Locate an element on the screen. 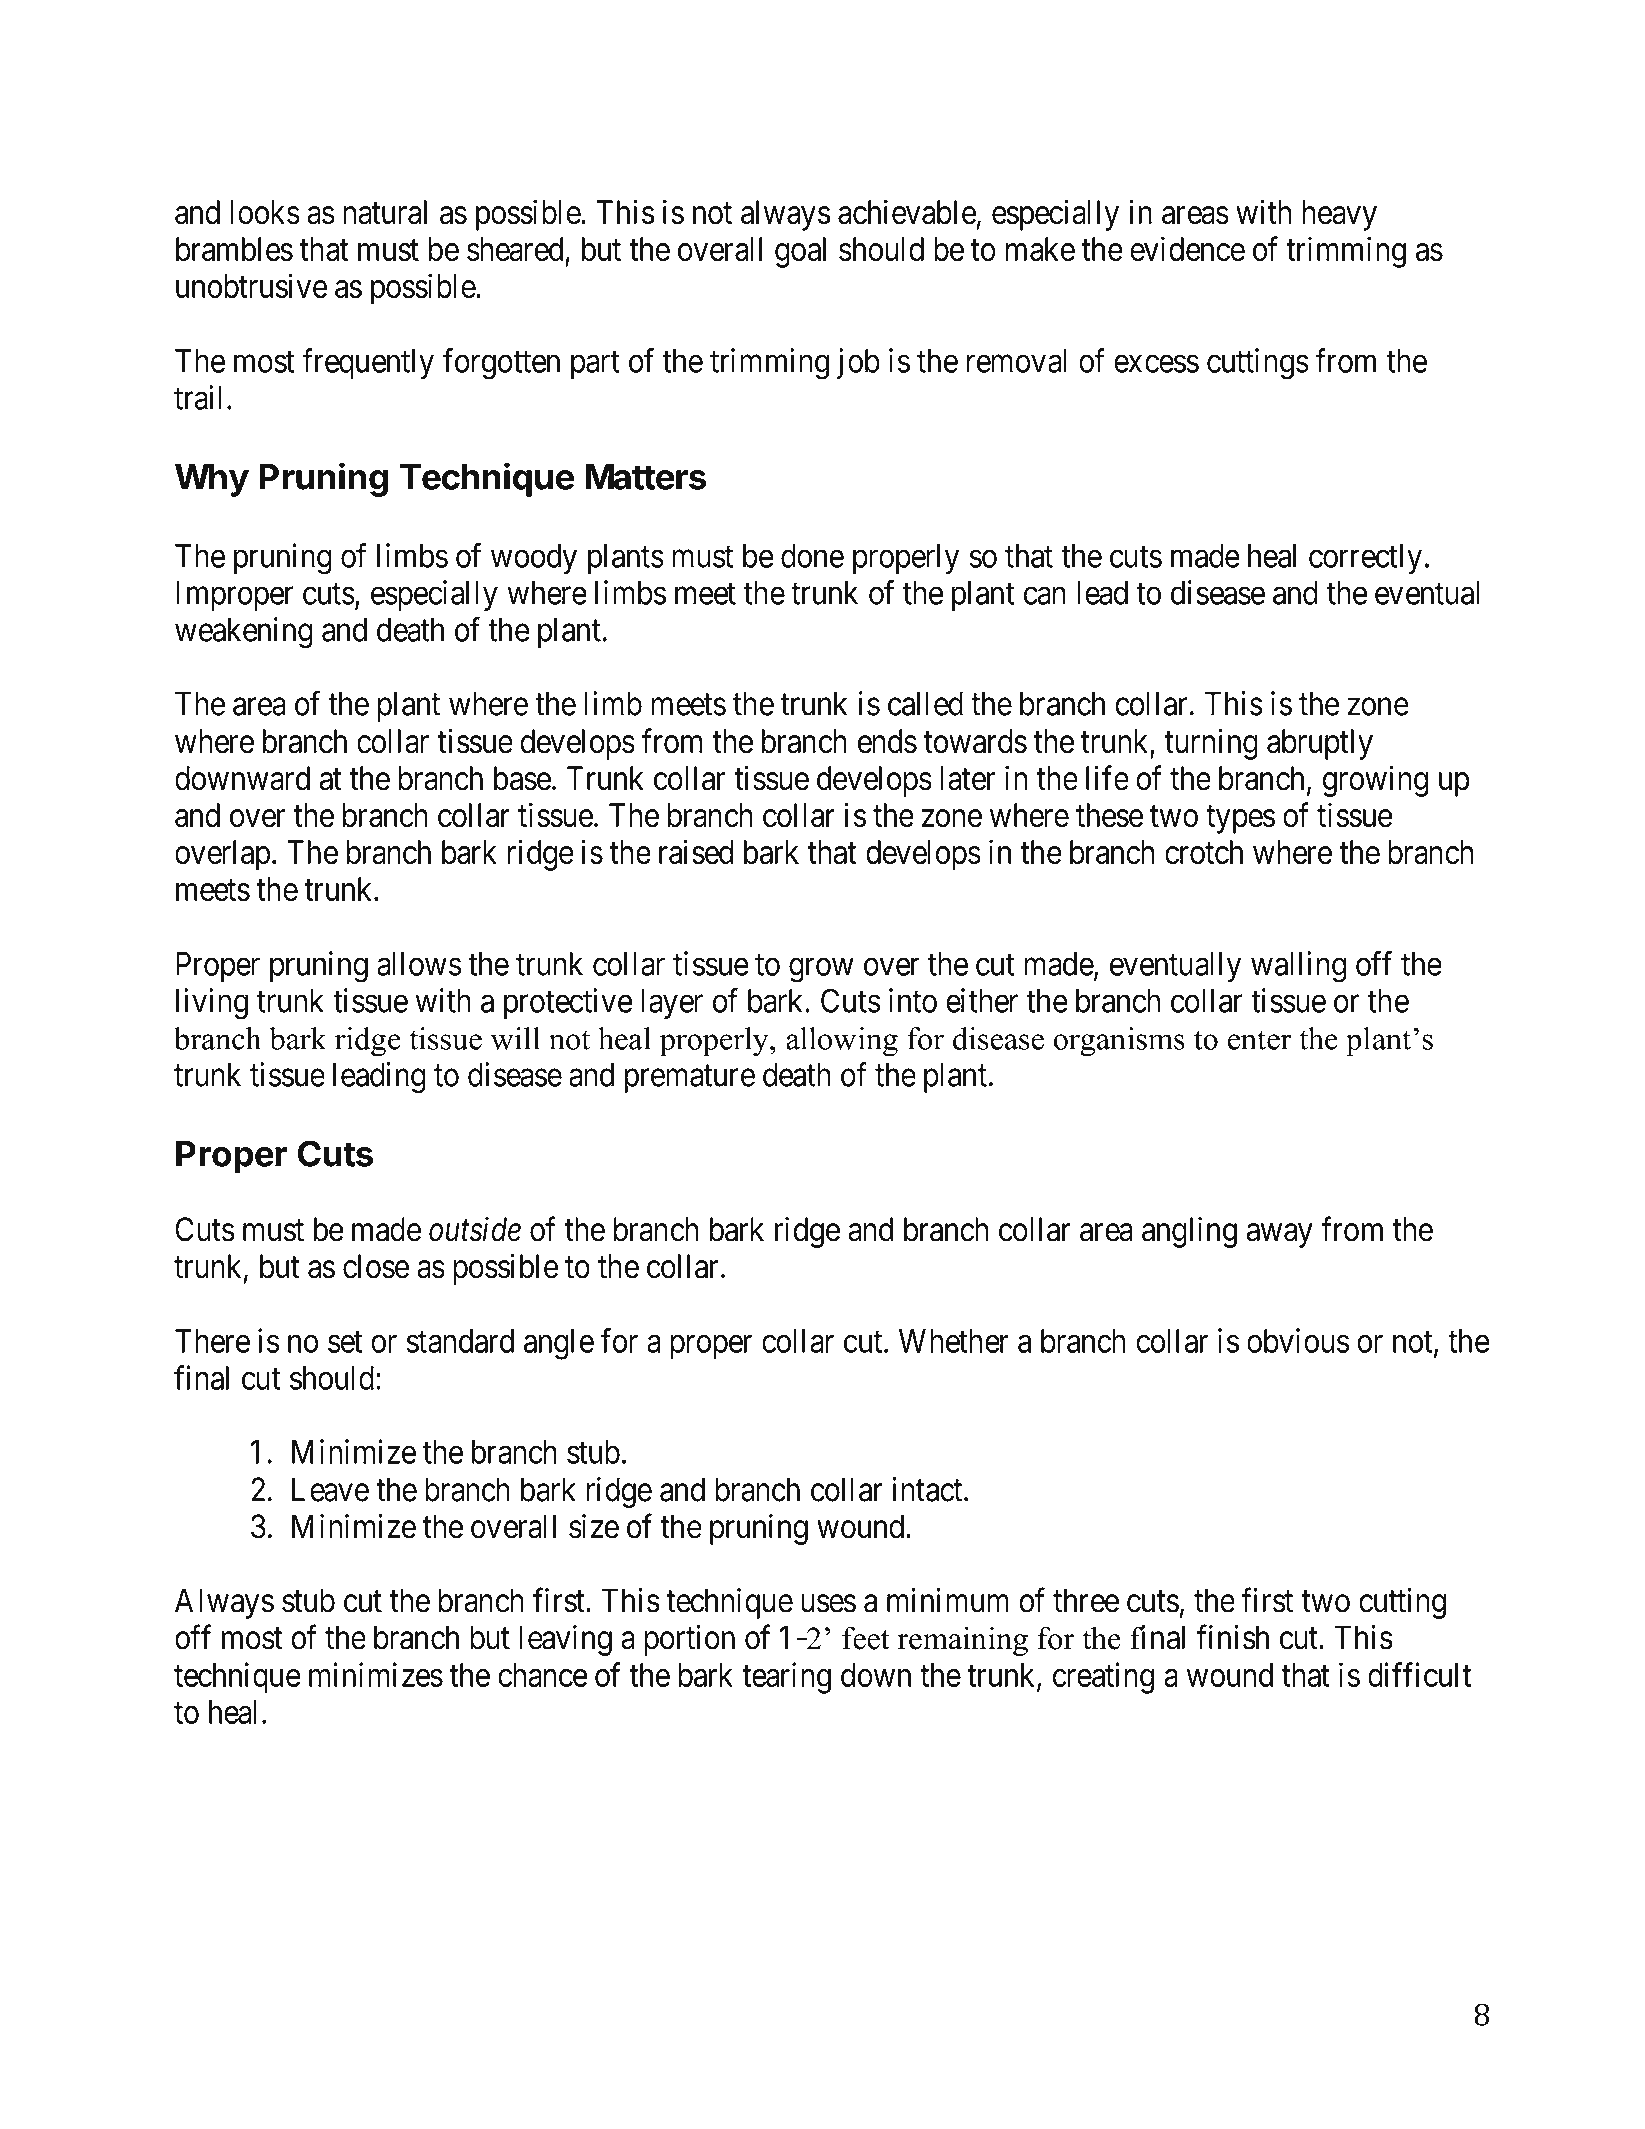  weakening is located at coordinates (244, 633).
